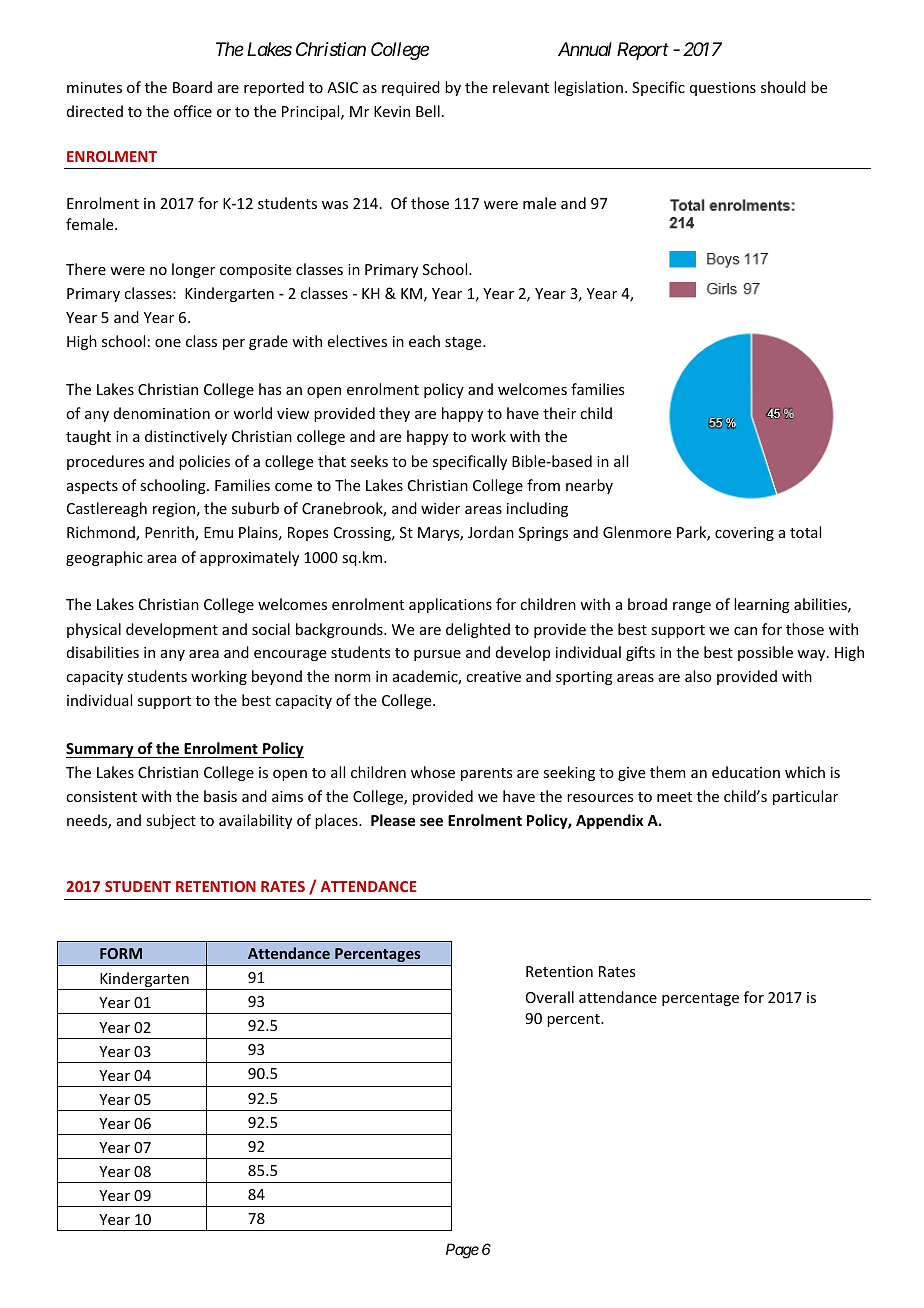 The height and width of the screenshot is (1308, 924). What do you see at coordinates (192, 87) in the screenshot?
I see `Board` at bounding box center [192, 87].
